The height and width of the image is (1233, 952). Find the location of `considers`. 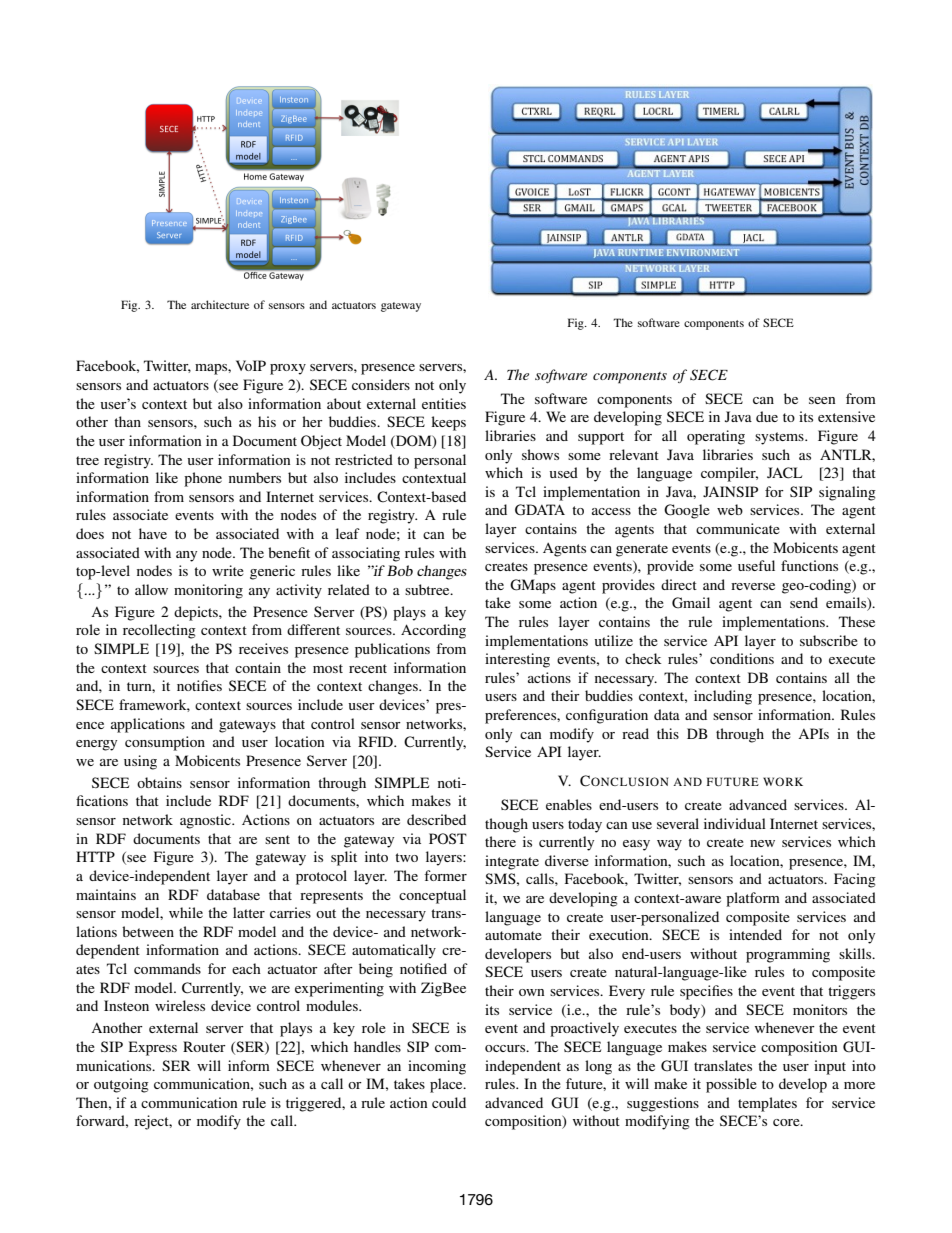

considers is located at coordinates (381, 384).
